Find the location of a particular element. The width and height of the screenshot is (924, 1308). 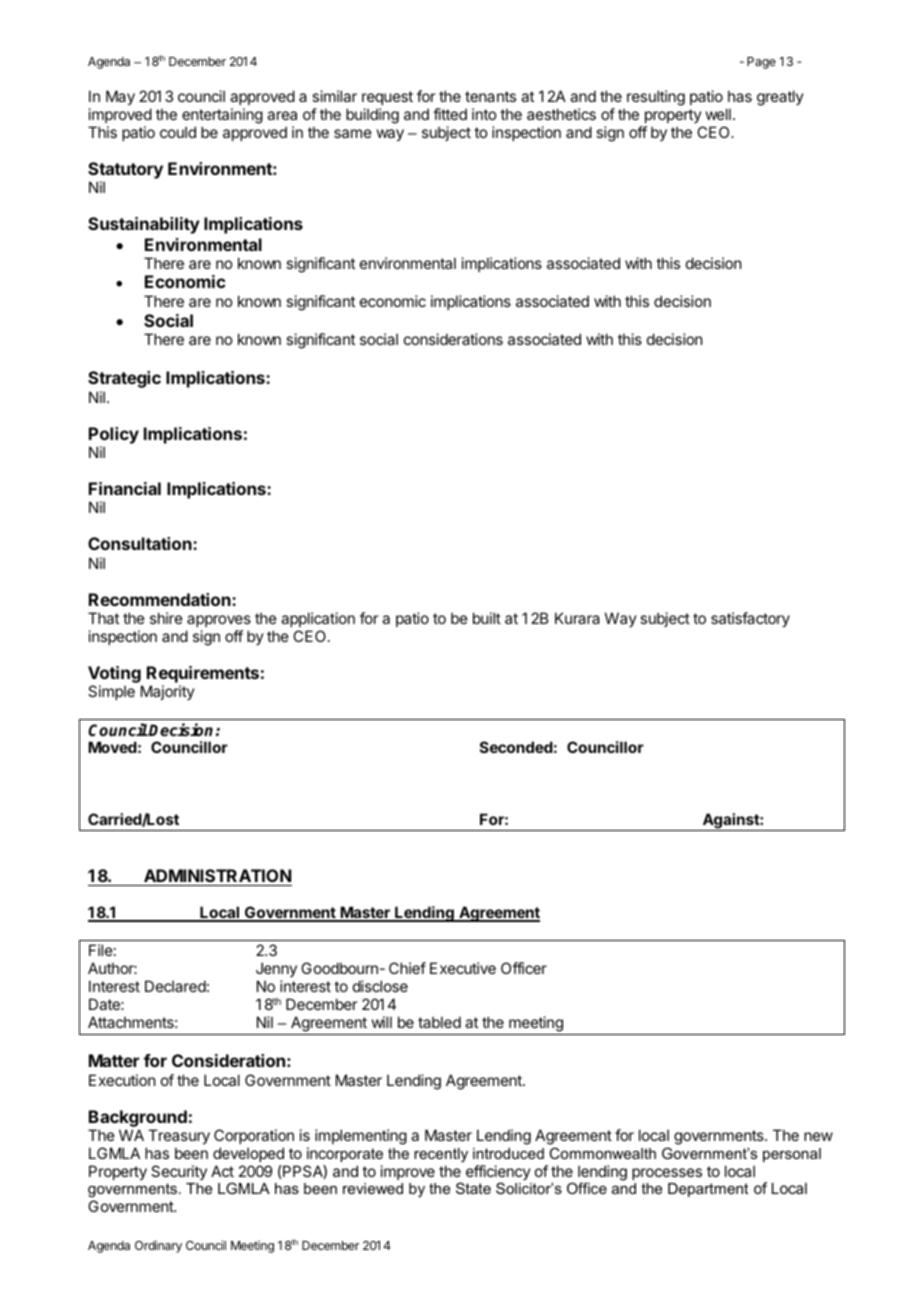

Security is located at coordinates (179, 1172).
